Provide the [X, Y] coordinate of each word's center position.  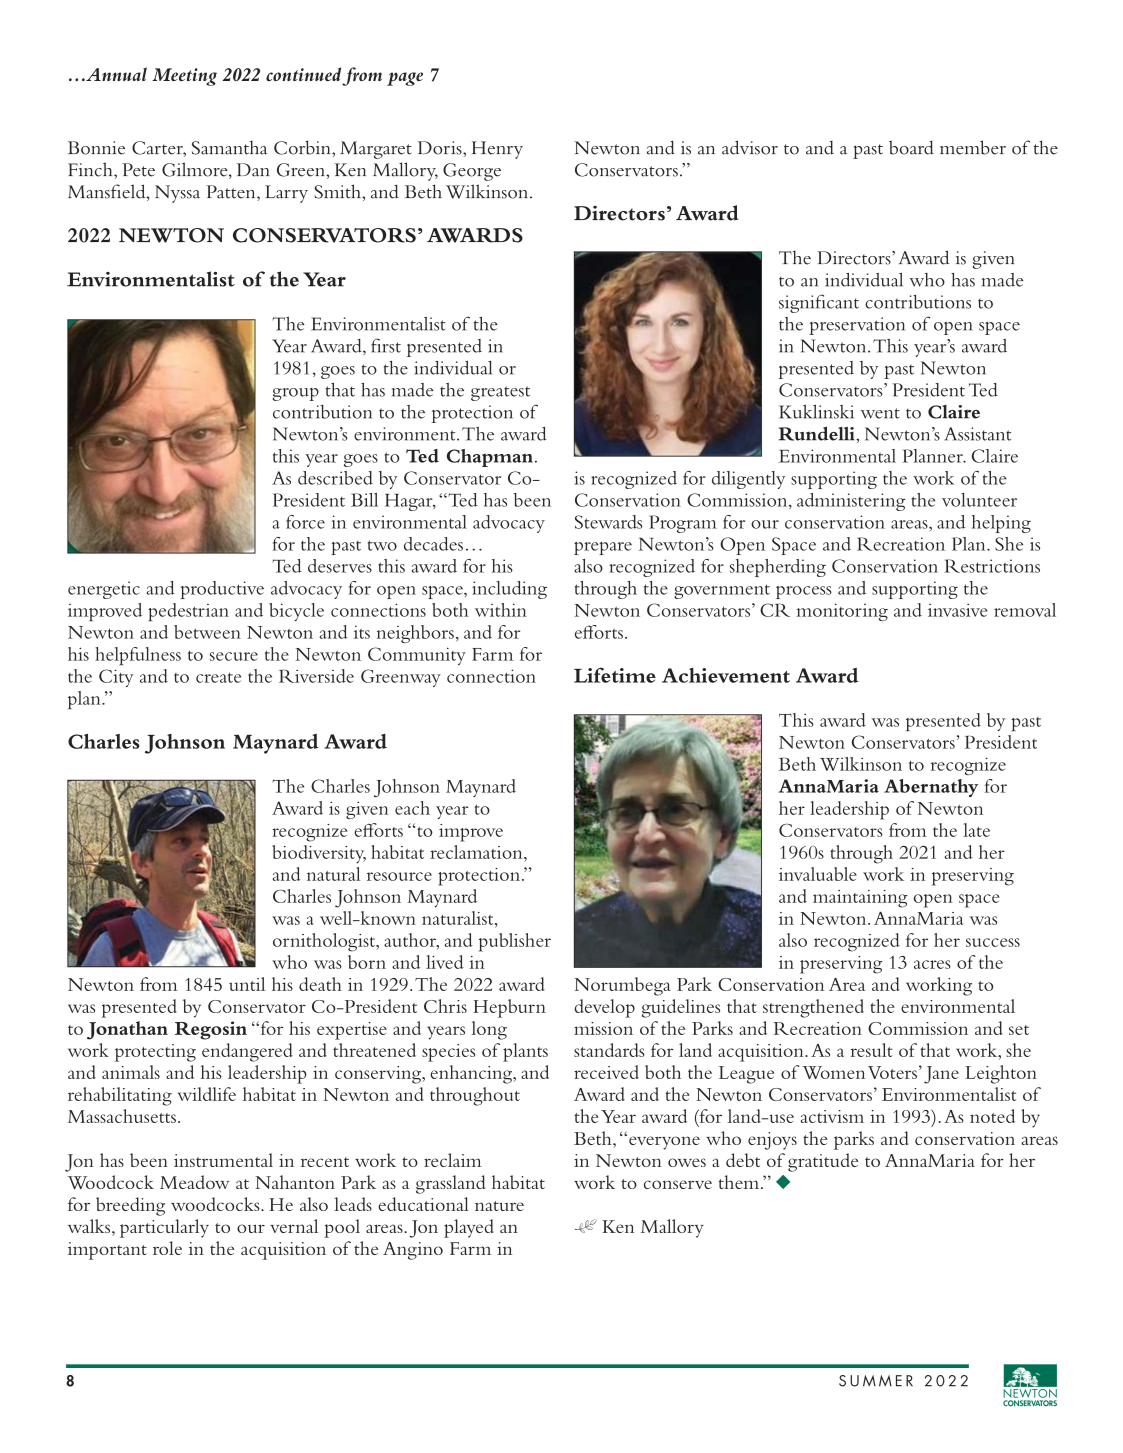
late [976, 830]
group [296, 394]
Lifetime [615, 675]
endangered [247, 1052]
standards [609, 1050]
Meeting [184, 77]
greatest [500, 393]
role [167, 1248]
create [218, 677]
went [880, 413]
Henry [497, 150]
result [872, 1050]
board [911, 147]
